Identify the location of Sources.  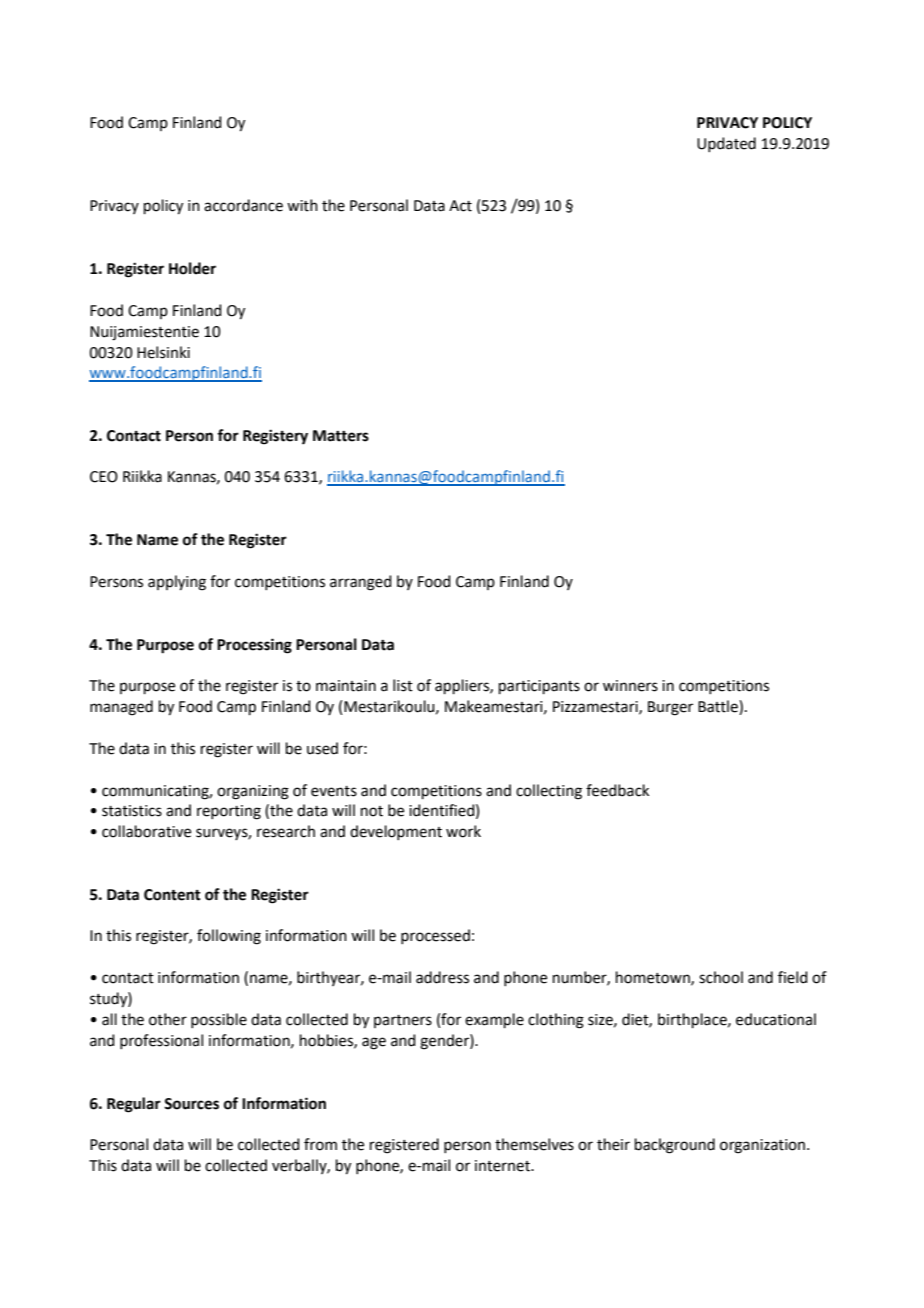
(191, 1104).
